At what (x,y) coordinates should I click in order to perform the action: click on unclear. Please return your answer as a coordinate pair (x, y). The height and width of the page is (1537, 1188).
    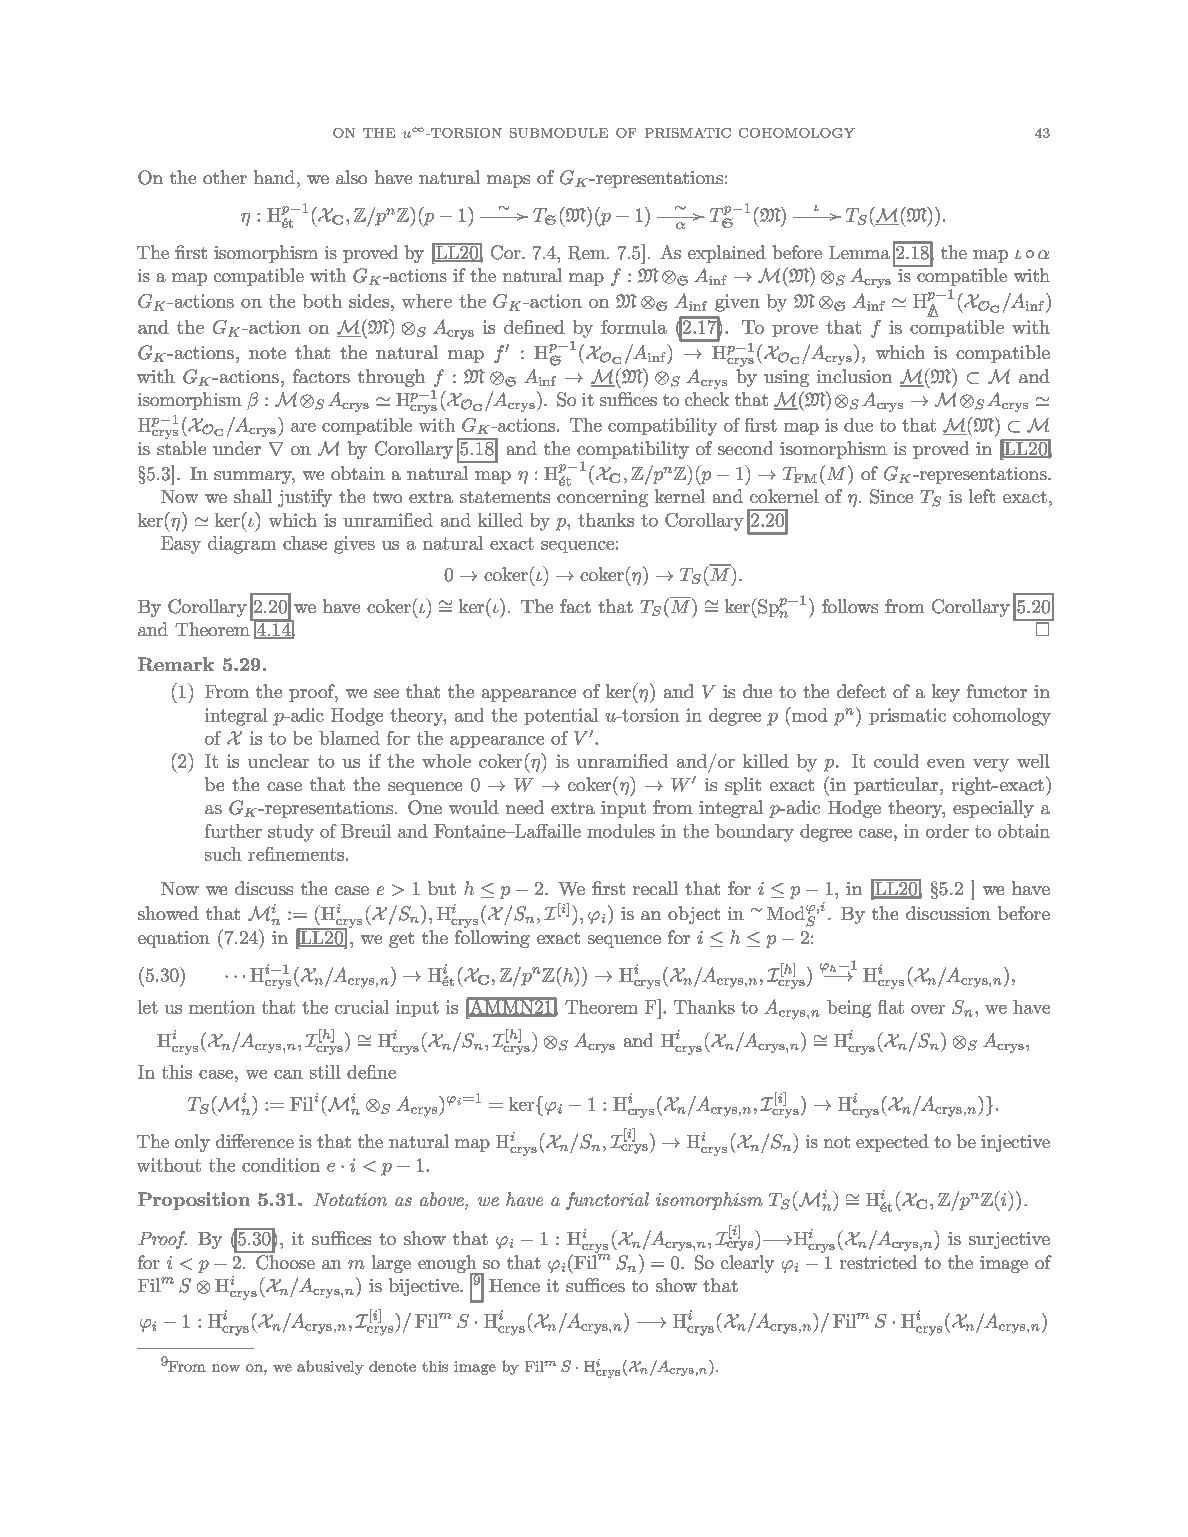
    Looking at the image, I should click on (278, 761).
